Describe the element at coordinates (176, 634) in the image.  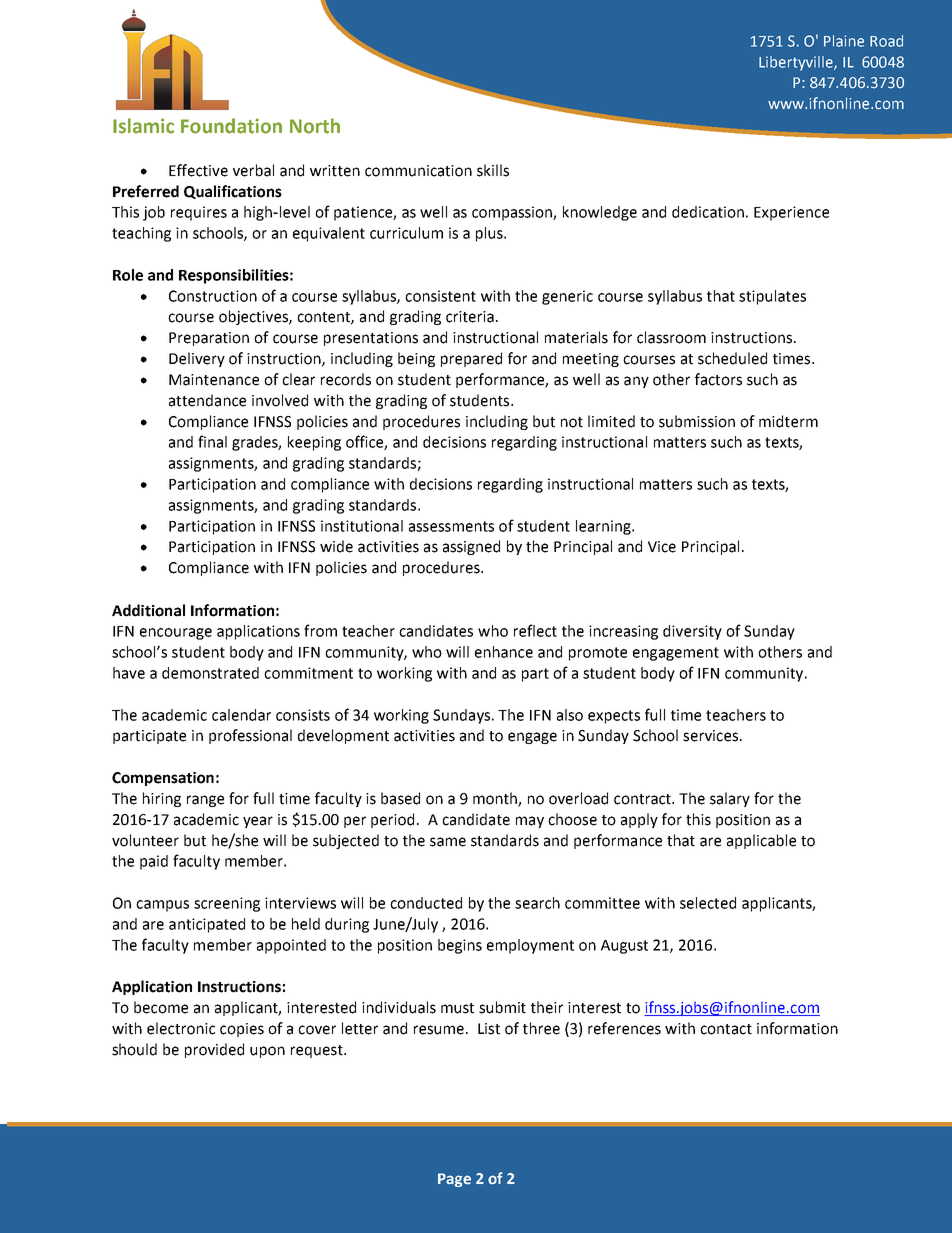
I see `encourage` at that location.
